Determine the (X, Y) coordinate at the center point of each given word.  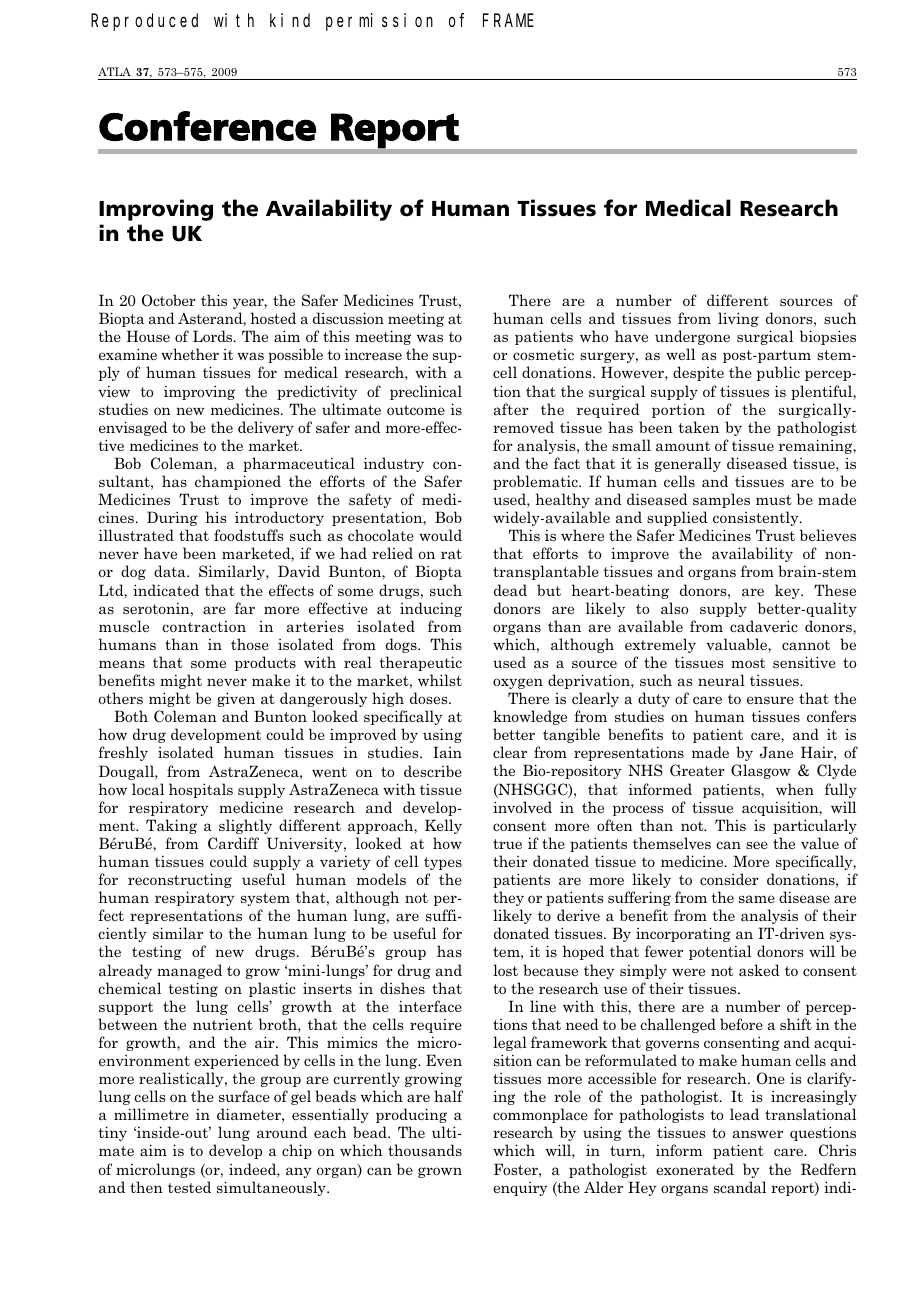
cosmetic (543, 354)
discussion (348, 318)
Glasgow (761, 771)
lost (505, 970)
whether (190, 354)
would (440, 535)
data (171, 571)
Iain (447, 752)
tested (189, 1187)
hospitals (201, 790)
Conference (207, 126)
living (738, 319)
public (778, 373)
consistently (757, 518)
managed (189, 971)
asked (759, 970)
